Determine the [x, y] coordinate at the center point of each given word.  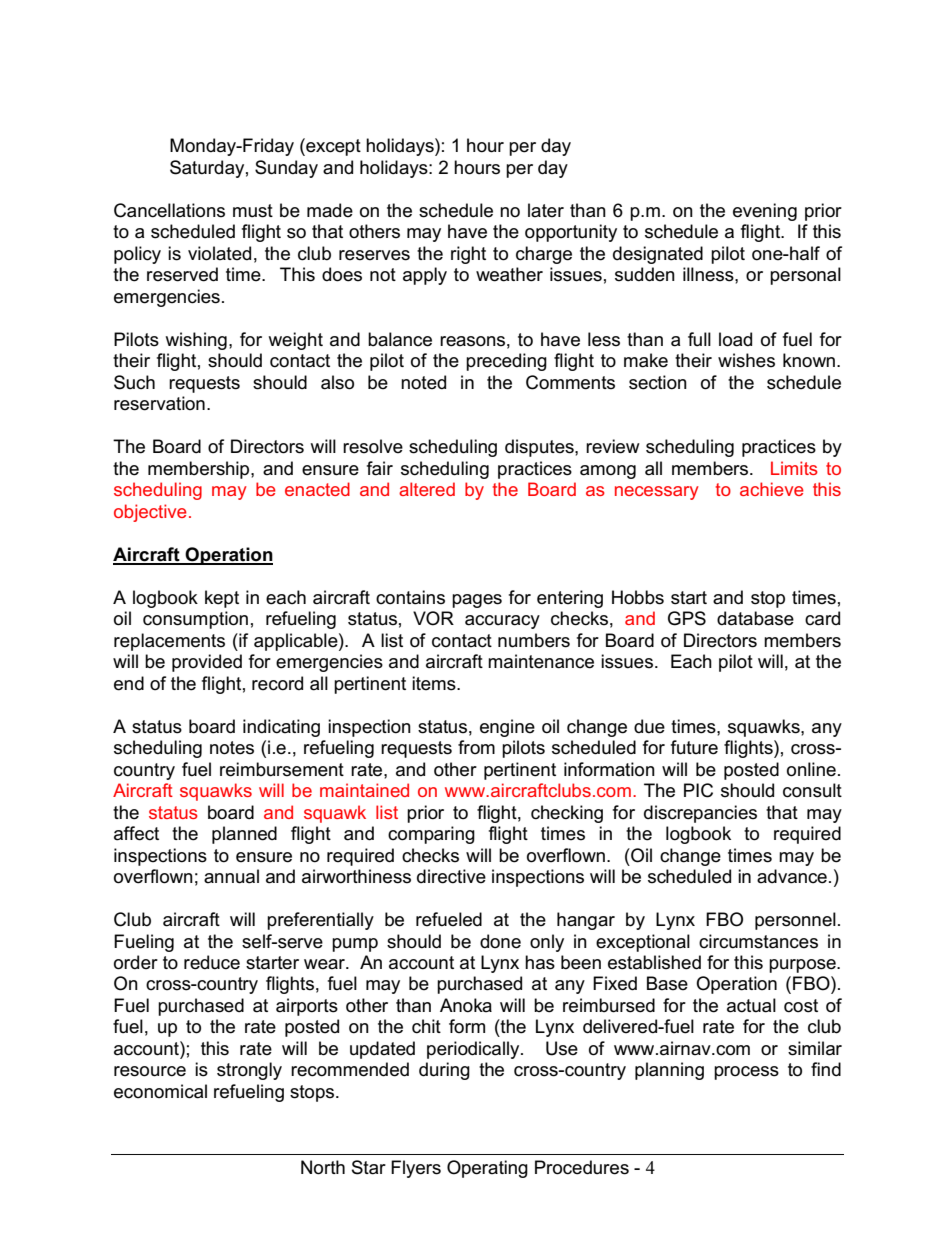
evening [765, 212]
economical [160, 1091]
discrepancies [700, 814]
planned [244, 835]
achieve [772, 489]
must [253, 211]
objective [150, 513]
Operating [487, 1169]
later [546, 210]
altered [427, 489]
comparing [431, 835]
